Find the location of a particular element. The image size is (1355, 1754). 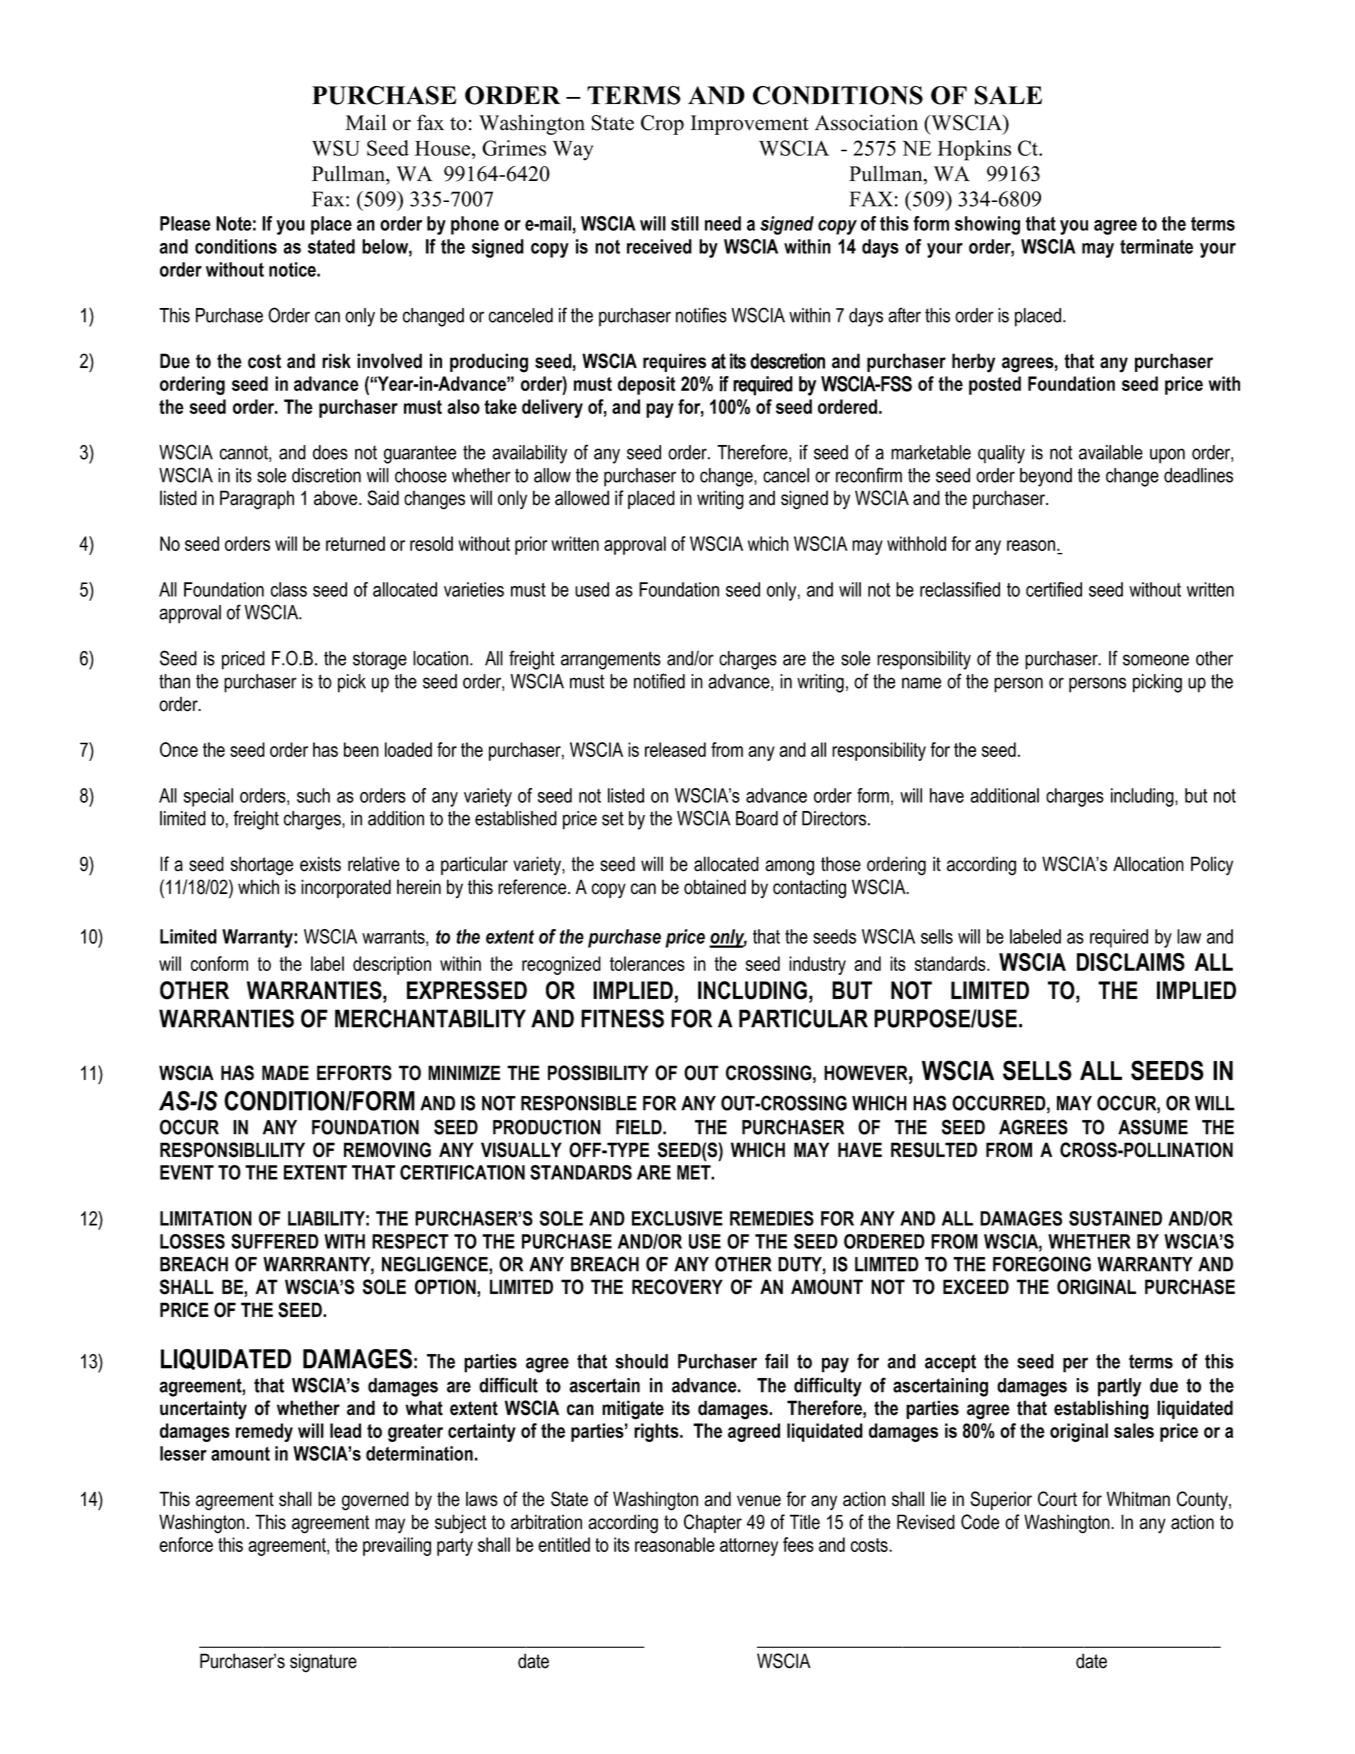

attorney is located at coordinates (749, 1547).
